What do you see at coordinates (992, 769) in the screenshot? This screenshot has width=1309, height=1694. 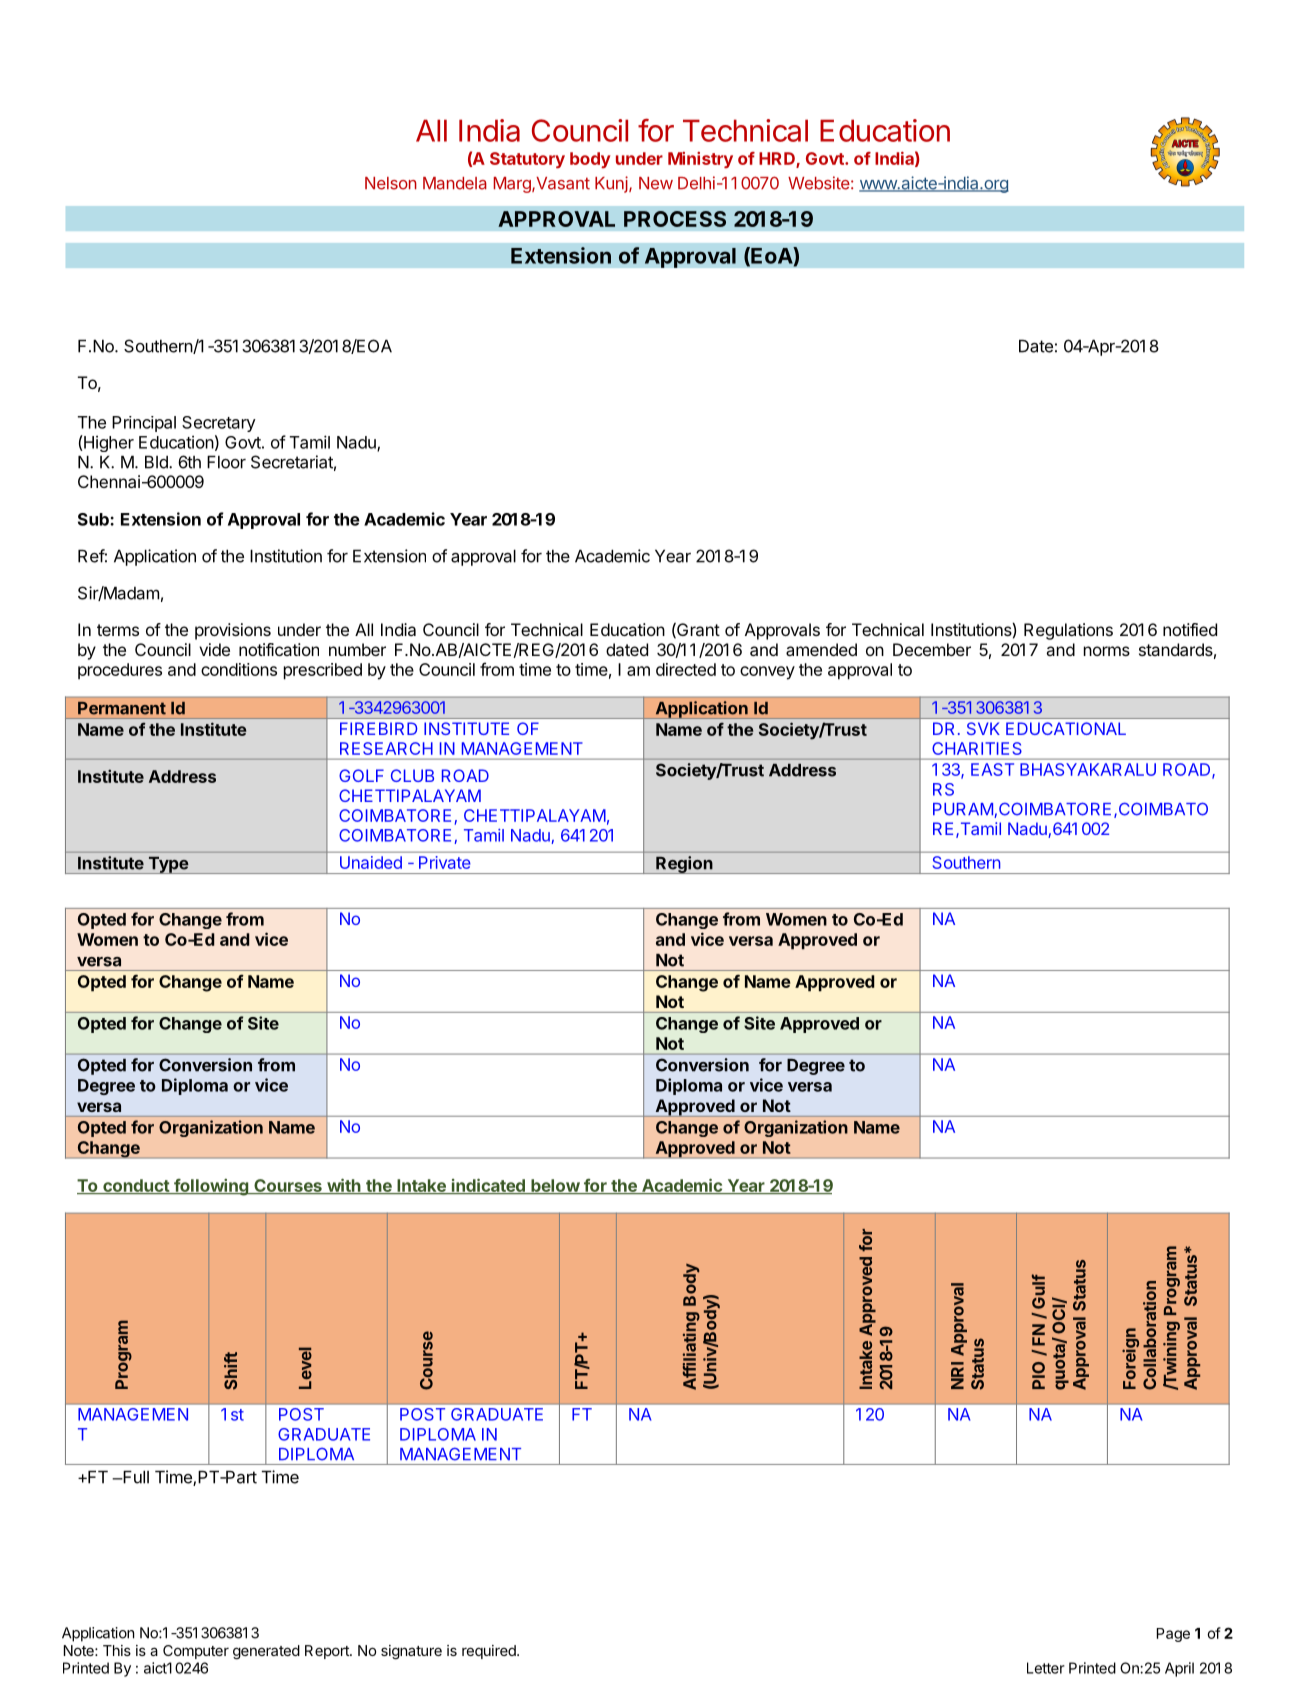 I see `EAST` at bounding box center [992, 769].
